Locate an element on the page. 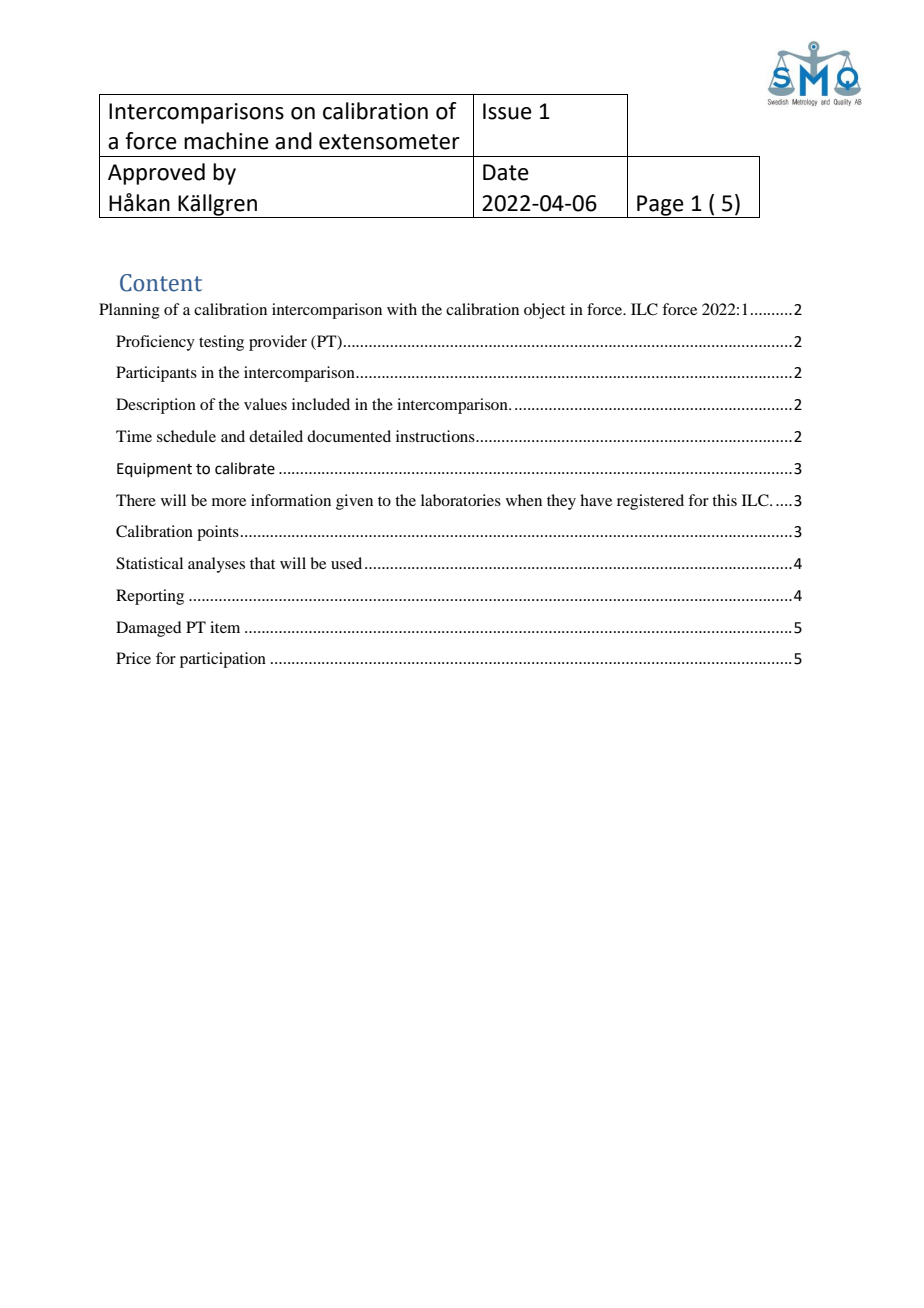 This page has height=1308, width=924. item is located at coordinates (225, 627).
